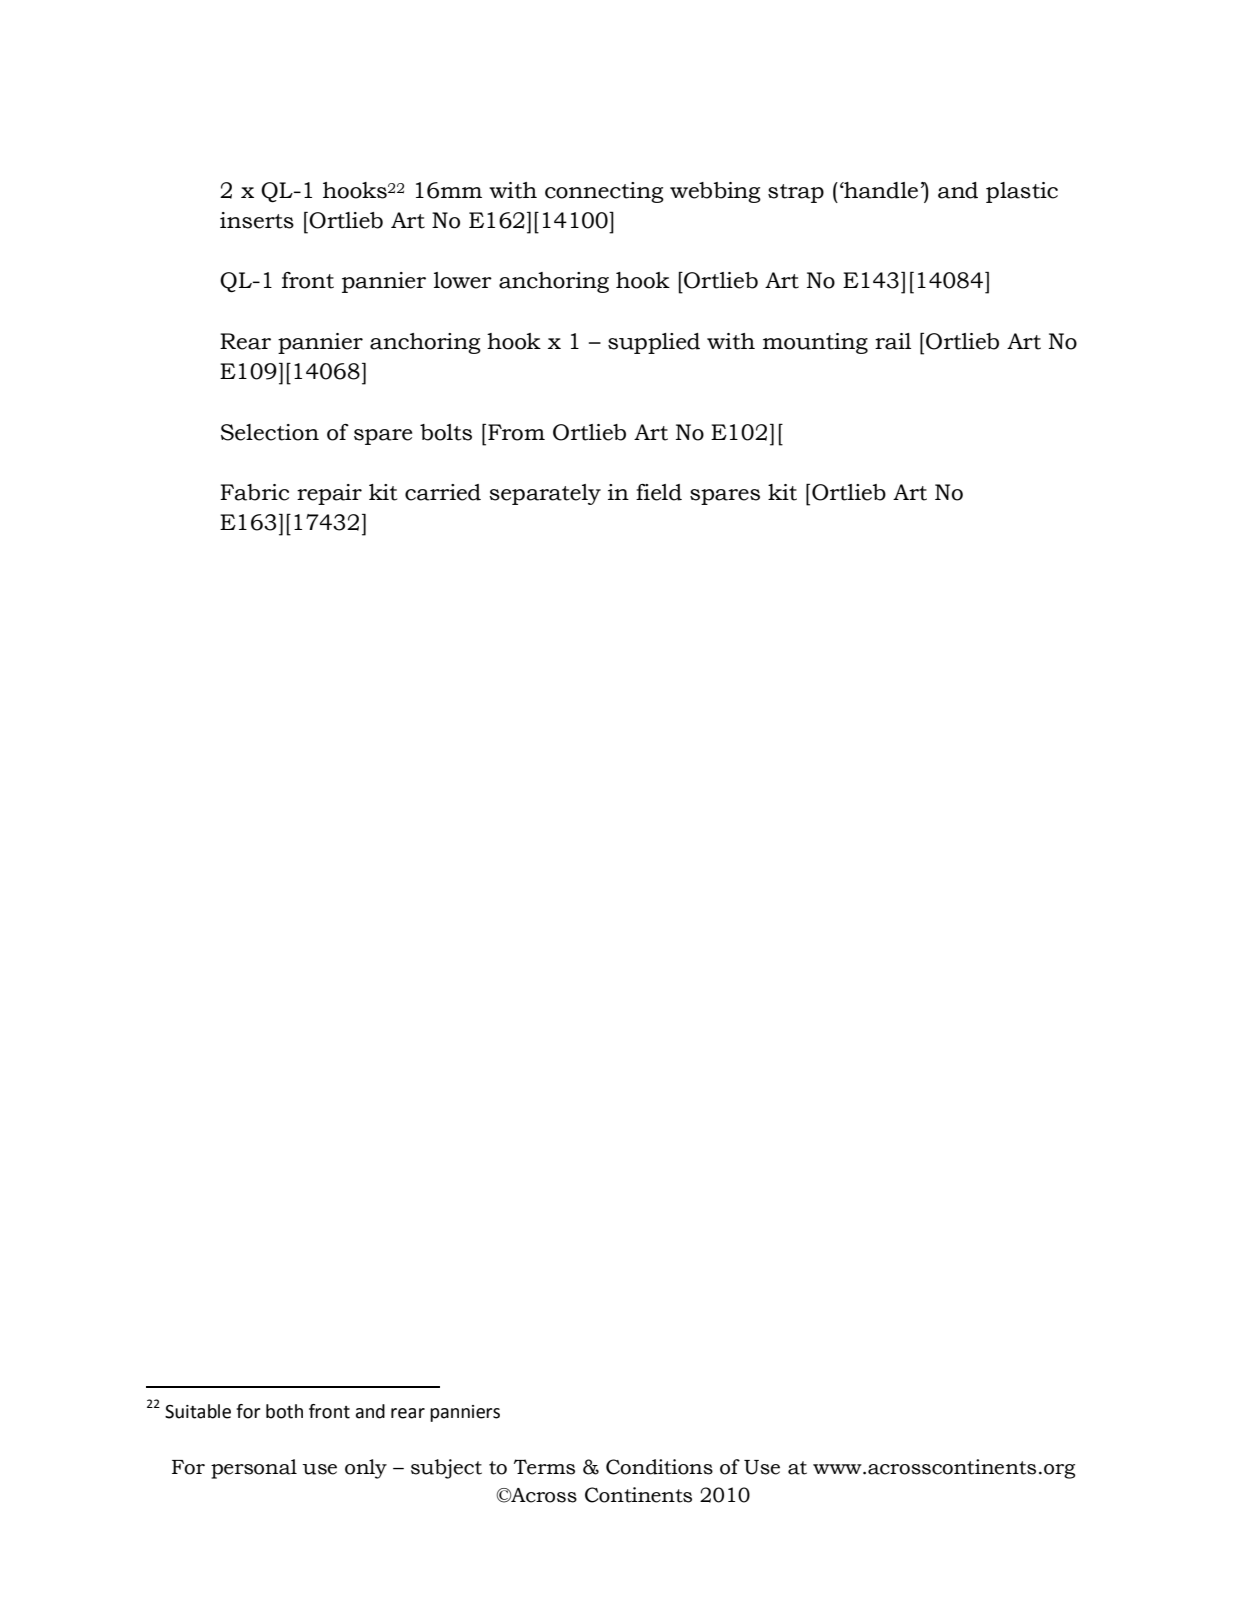 The image size is (1246, 1613). Describe the element at coordinates (329, 494) in the page. I see `repair` at that location.
